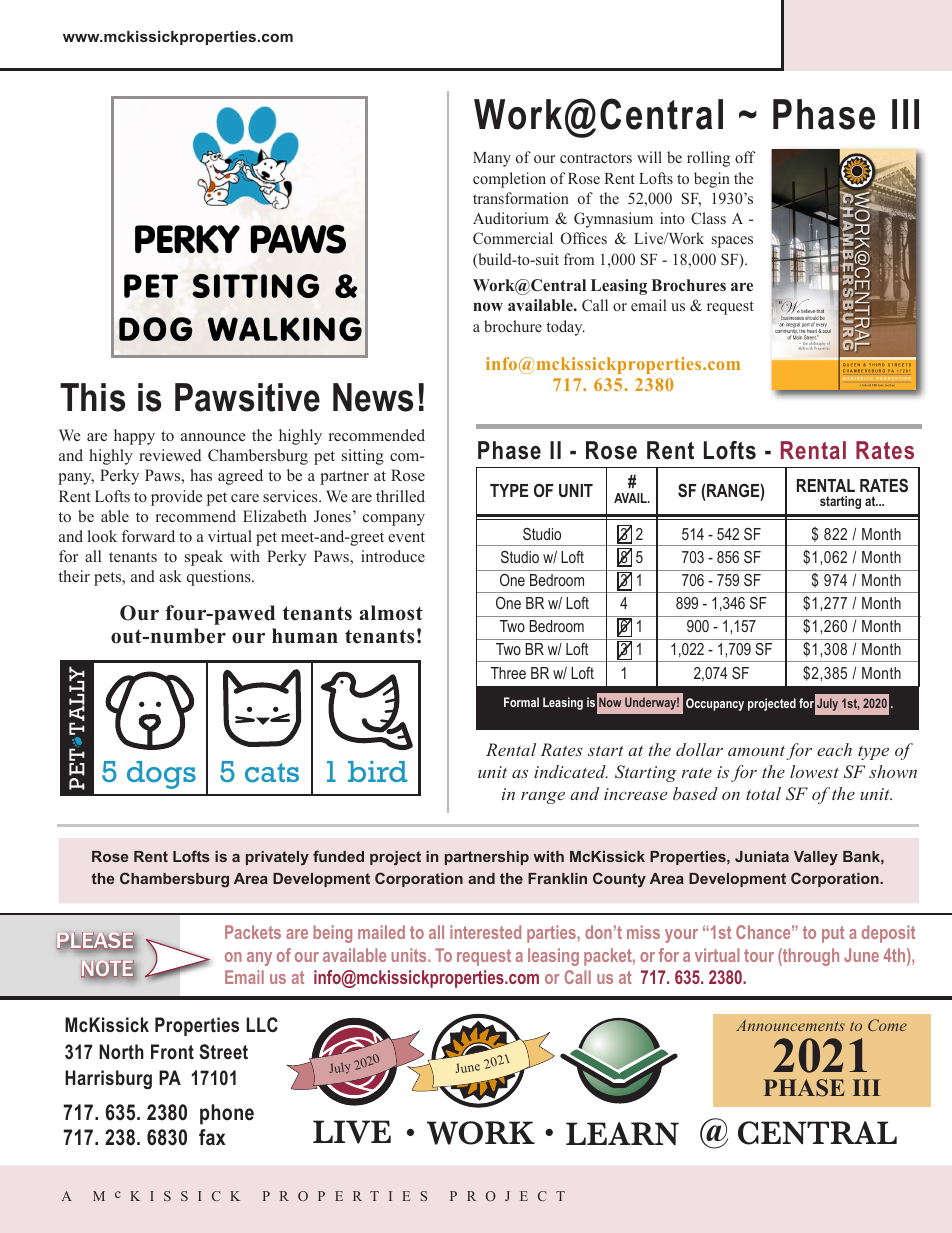 This image has height=1233, width=952. I want to click on Three, so click(508, 673).
